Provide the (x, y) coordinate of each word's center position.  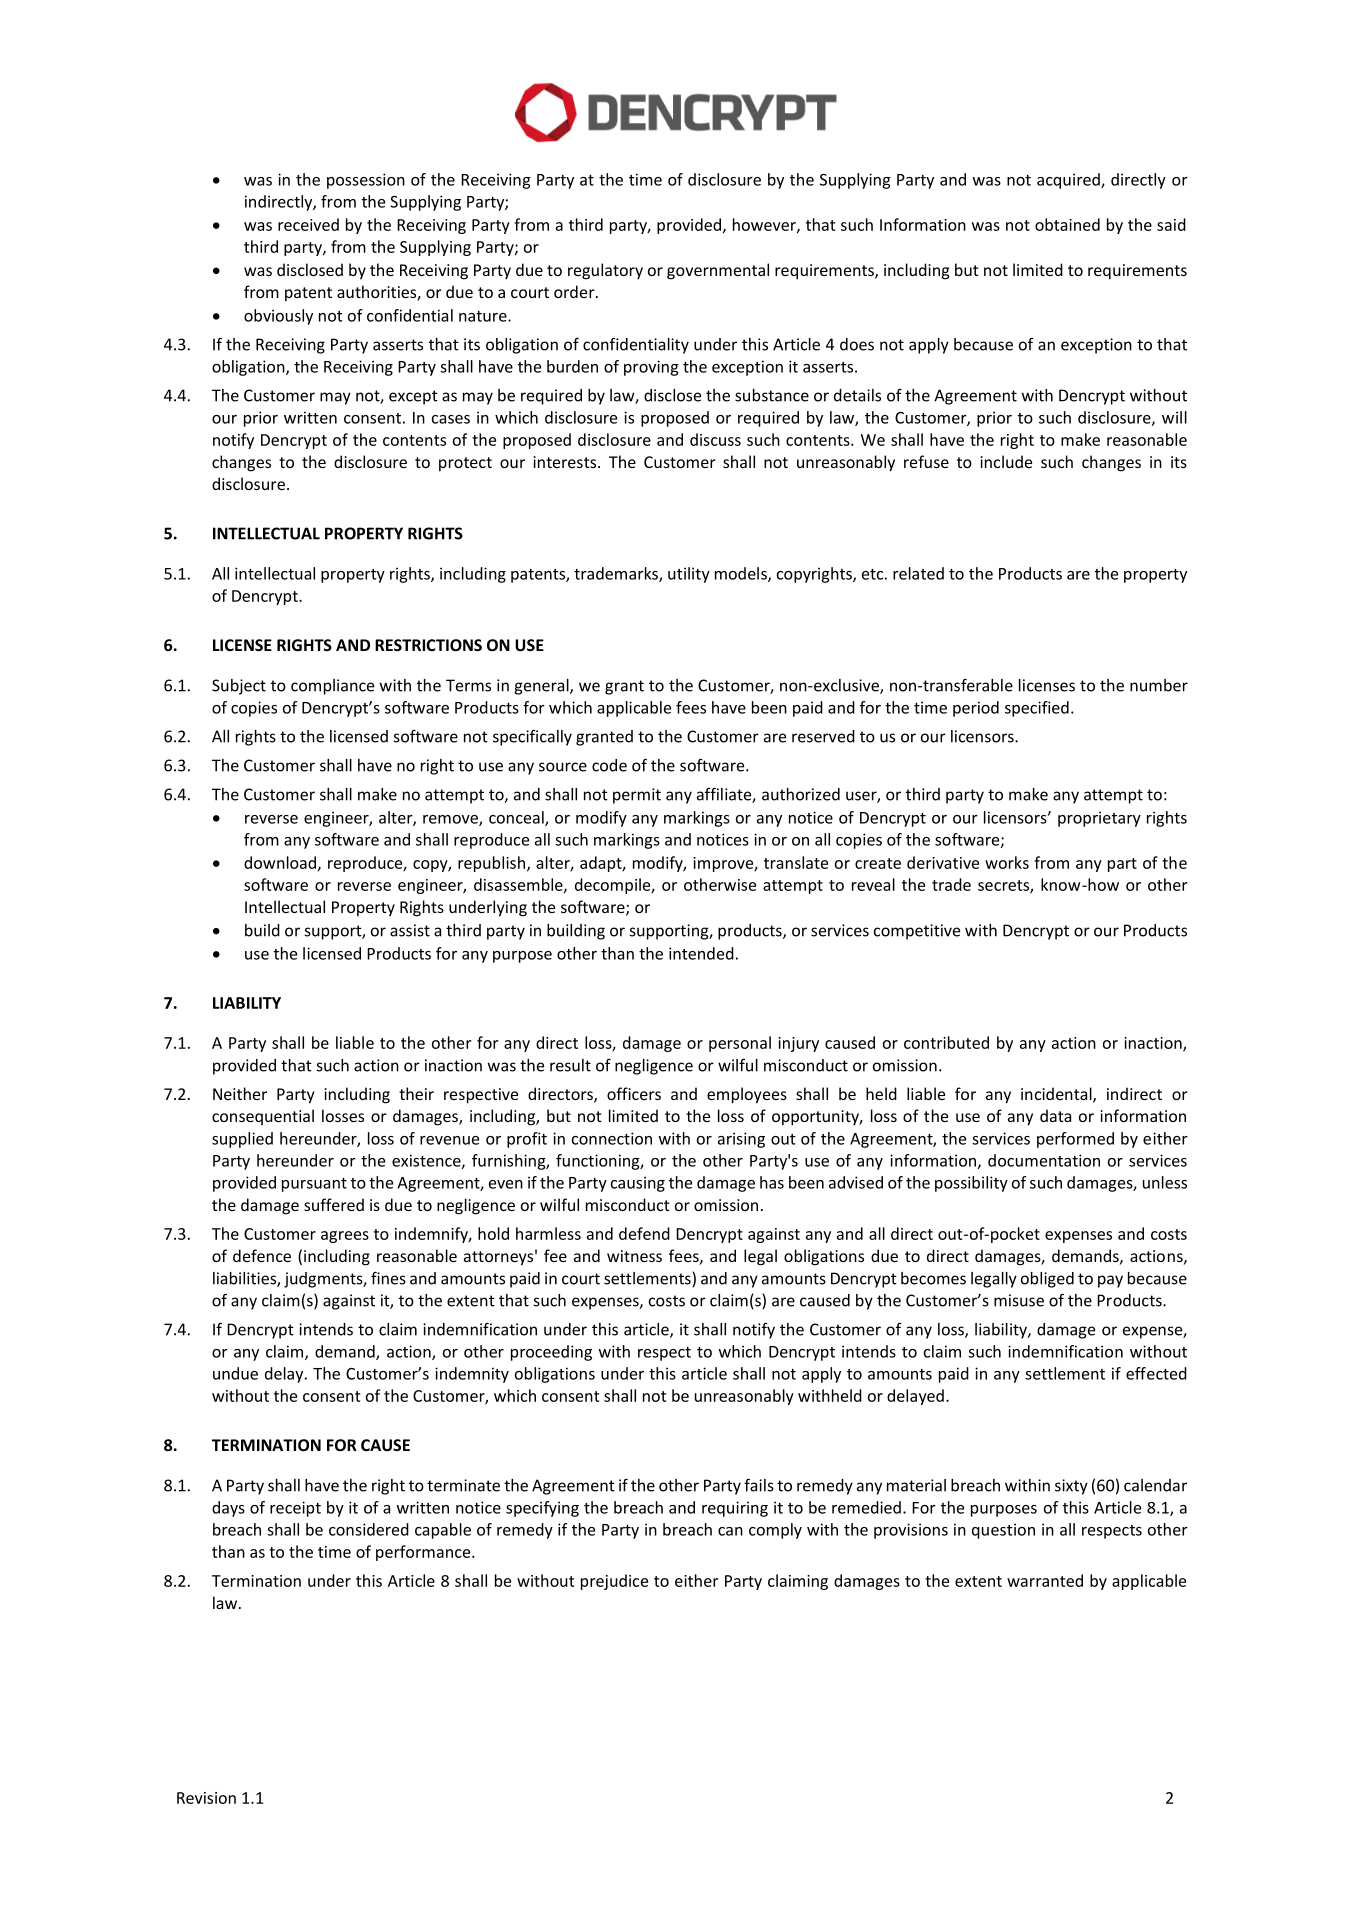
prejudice (614, 1582)
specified (1037, 709)
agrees (345, 1237)
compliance (332, 687)
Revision (206, 1798)
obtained (1067, 224)
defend (644, 1233)
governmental (718, 271)
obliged (1047, 1280)
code (609, 765)
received (308, 224)
